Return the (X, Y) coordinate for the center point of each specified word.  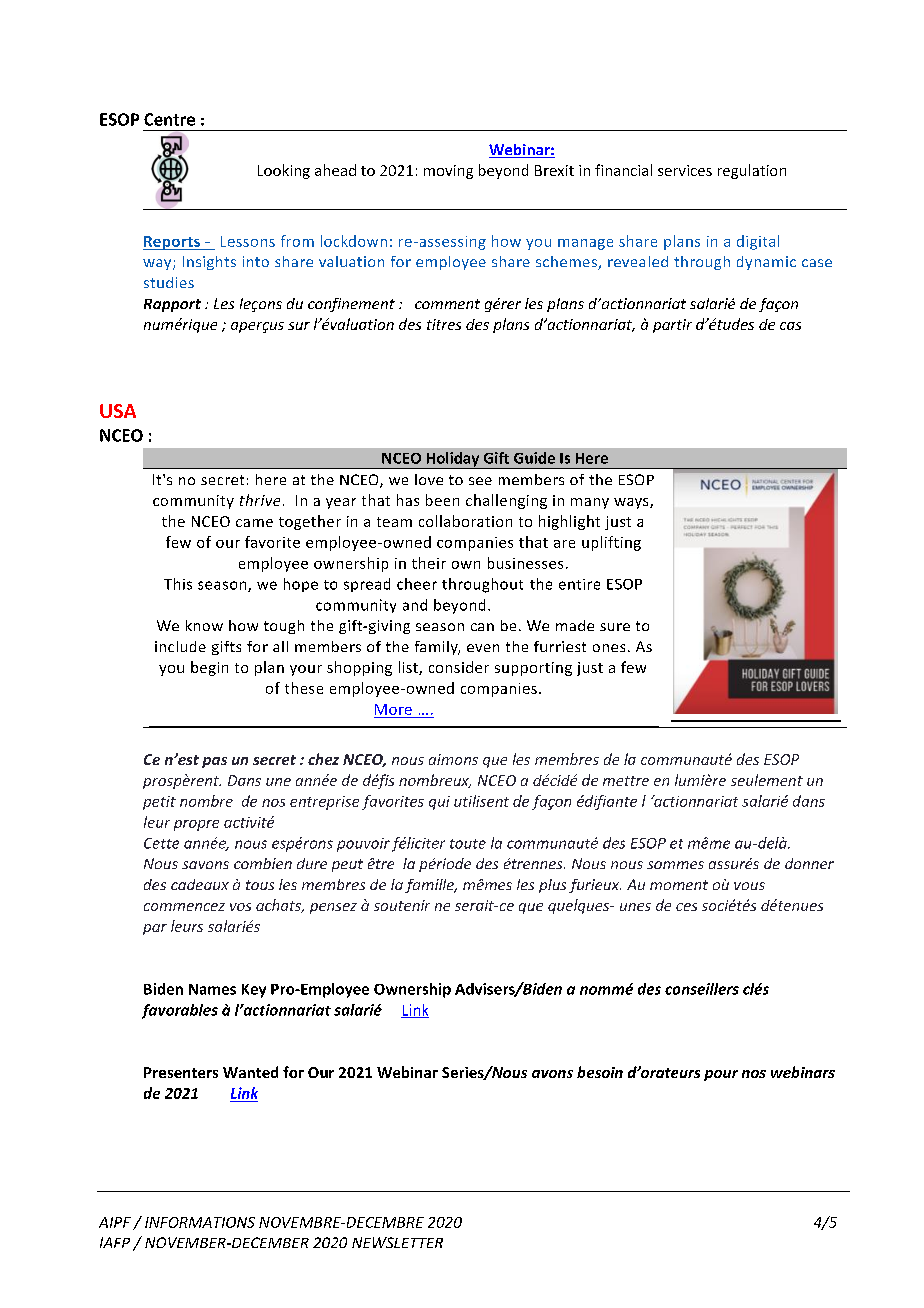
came (254, 523)
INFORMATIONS (200, 1222)
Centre (169, 119)
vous (749, 886)
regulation (752, 171)
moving (448, 172)
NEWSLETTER (397, 1242)
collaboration (465, 521)
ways (632, 503)
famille (430, 886)
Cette (161, 843)
